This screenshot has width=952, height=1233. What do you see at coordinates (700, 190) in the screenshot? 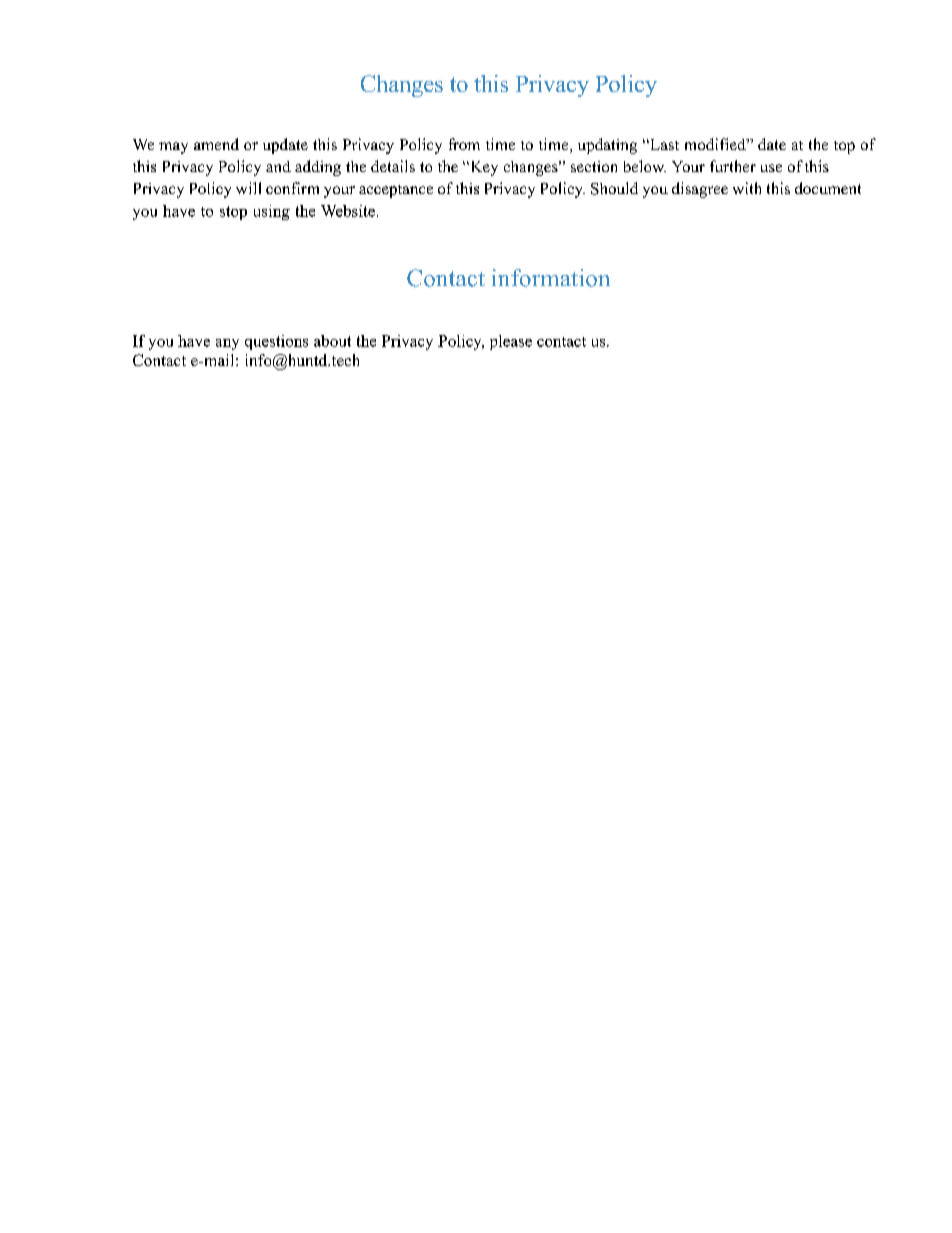
I see `disagree` at bounding box center [700, 190].
